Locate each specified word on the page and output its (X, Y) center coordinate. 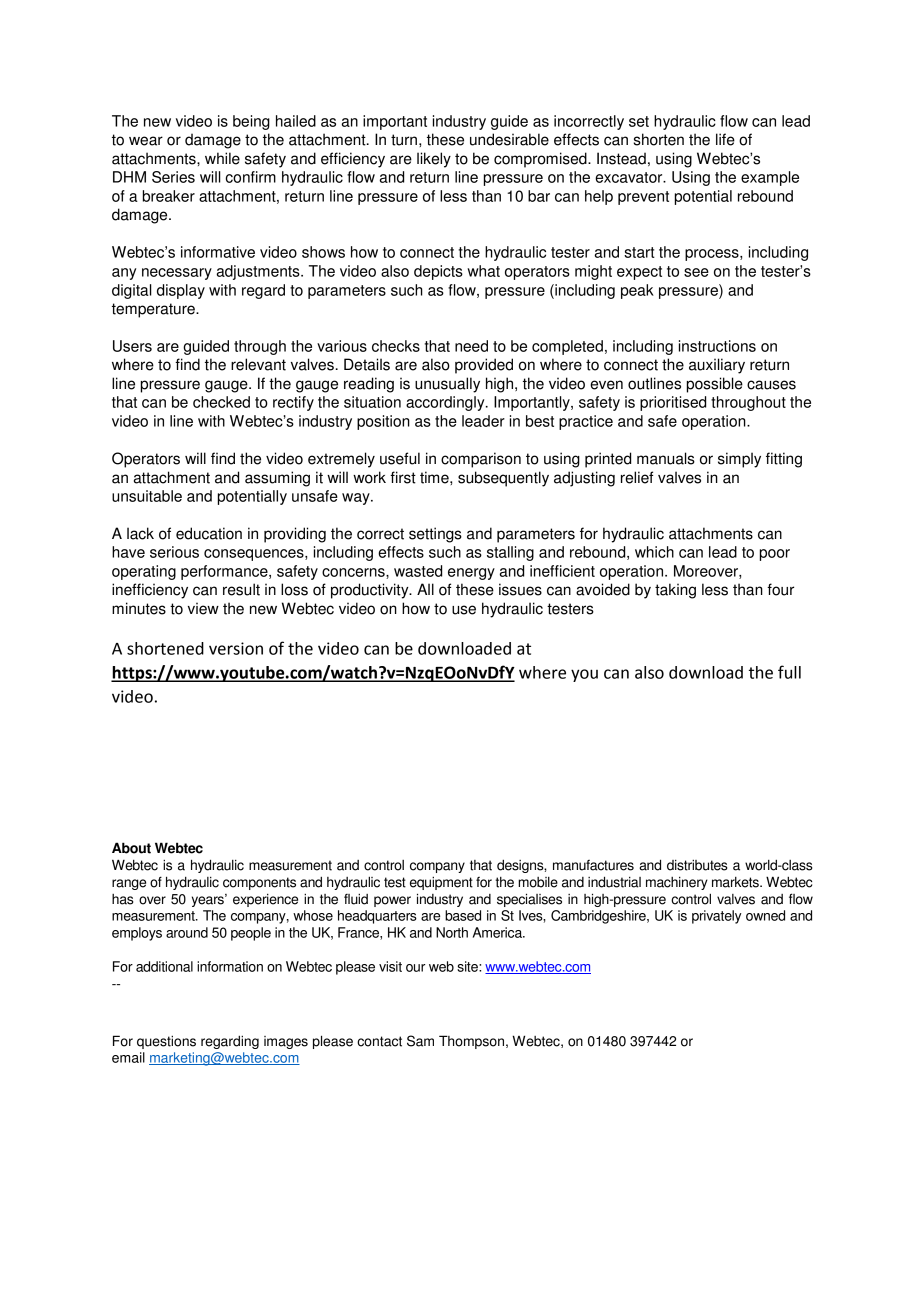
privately (716, 917)
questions (166, 1042)
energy (471, 574)
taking (675, 591)
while (222, 158)
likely (434, 160)
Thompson (471, 1042)
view (203, 608)
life (725, 139)
